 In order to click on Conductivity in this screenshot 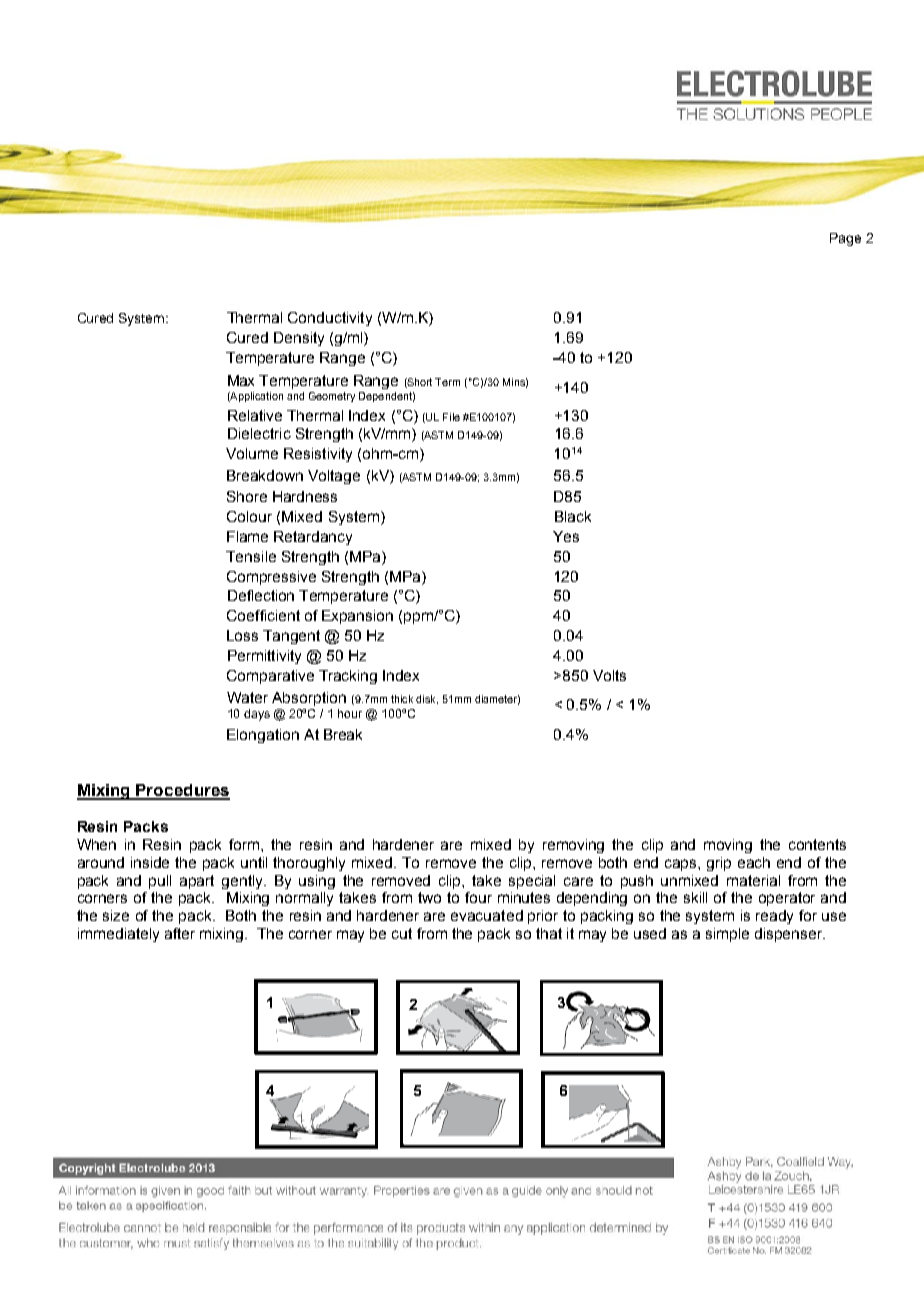, I will do `click(330, 319)`.
